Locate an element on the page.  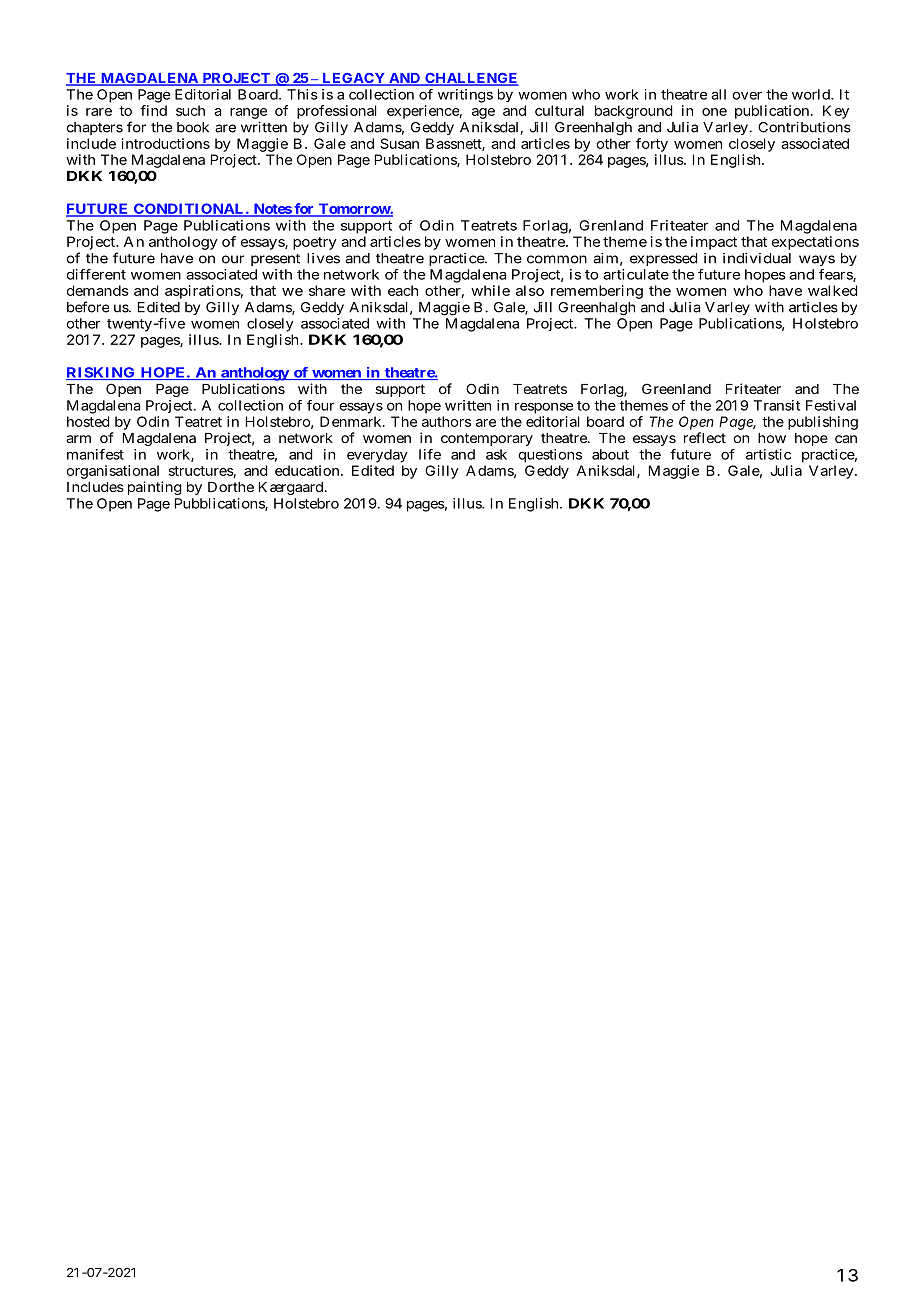
painting is located at coordinates (155, 488).
